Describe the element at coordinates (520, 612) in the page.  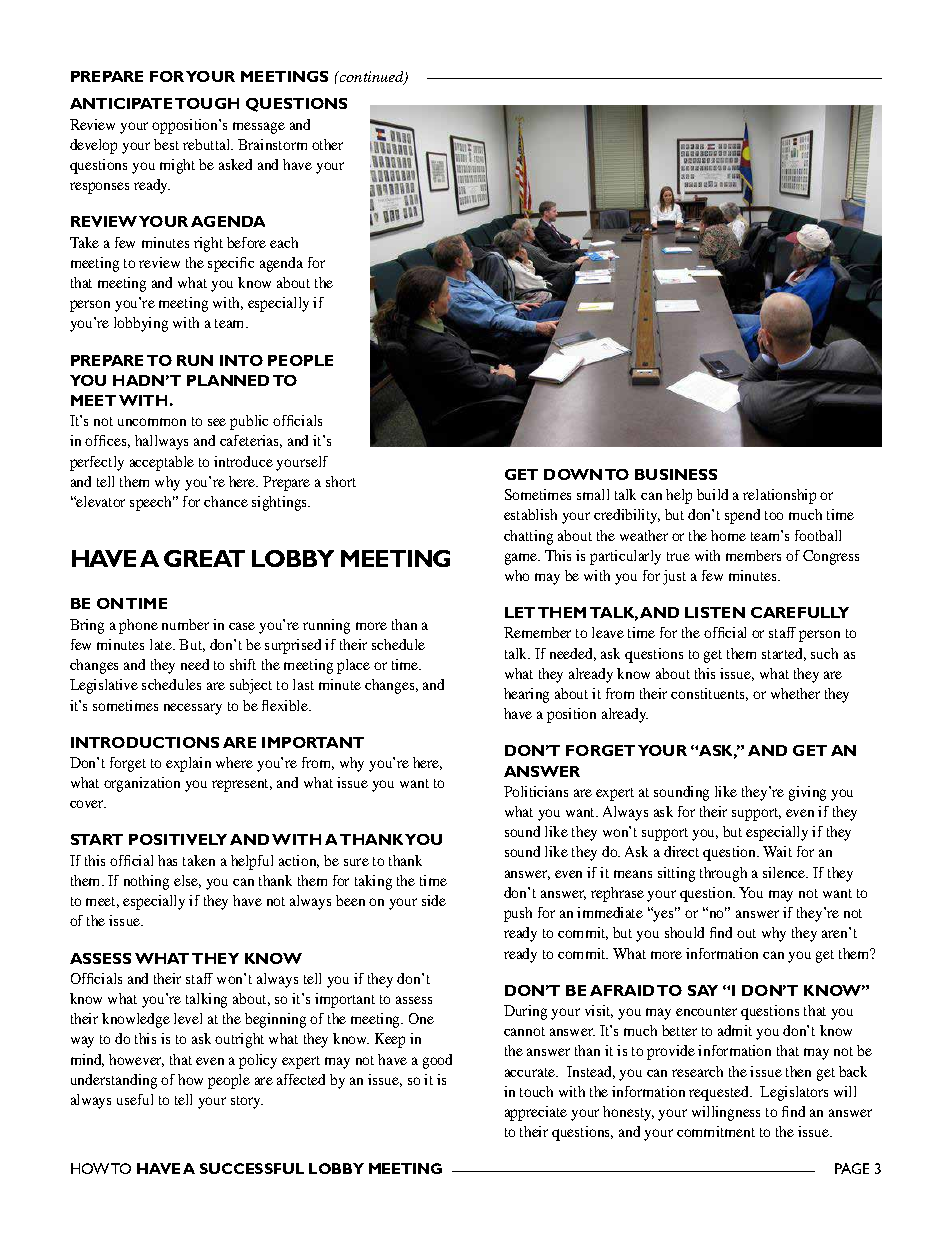
I see `LET` at that location.
